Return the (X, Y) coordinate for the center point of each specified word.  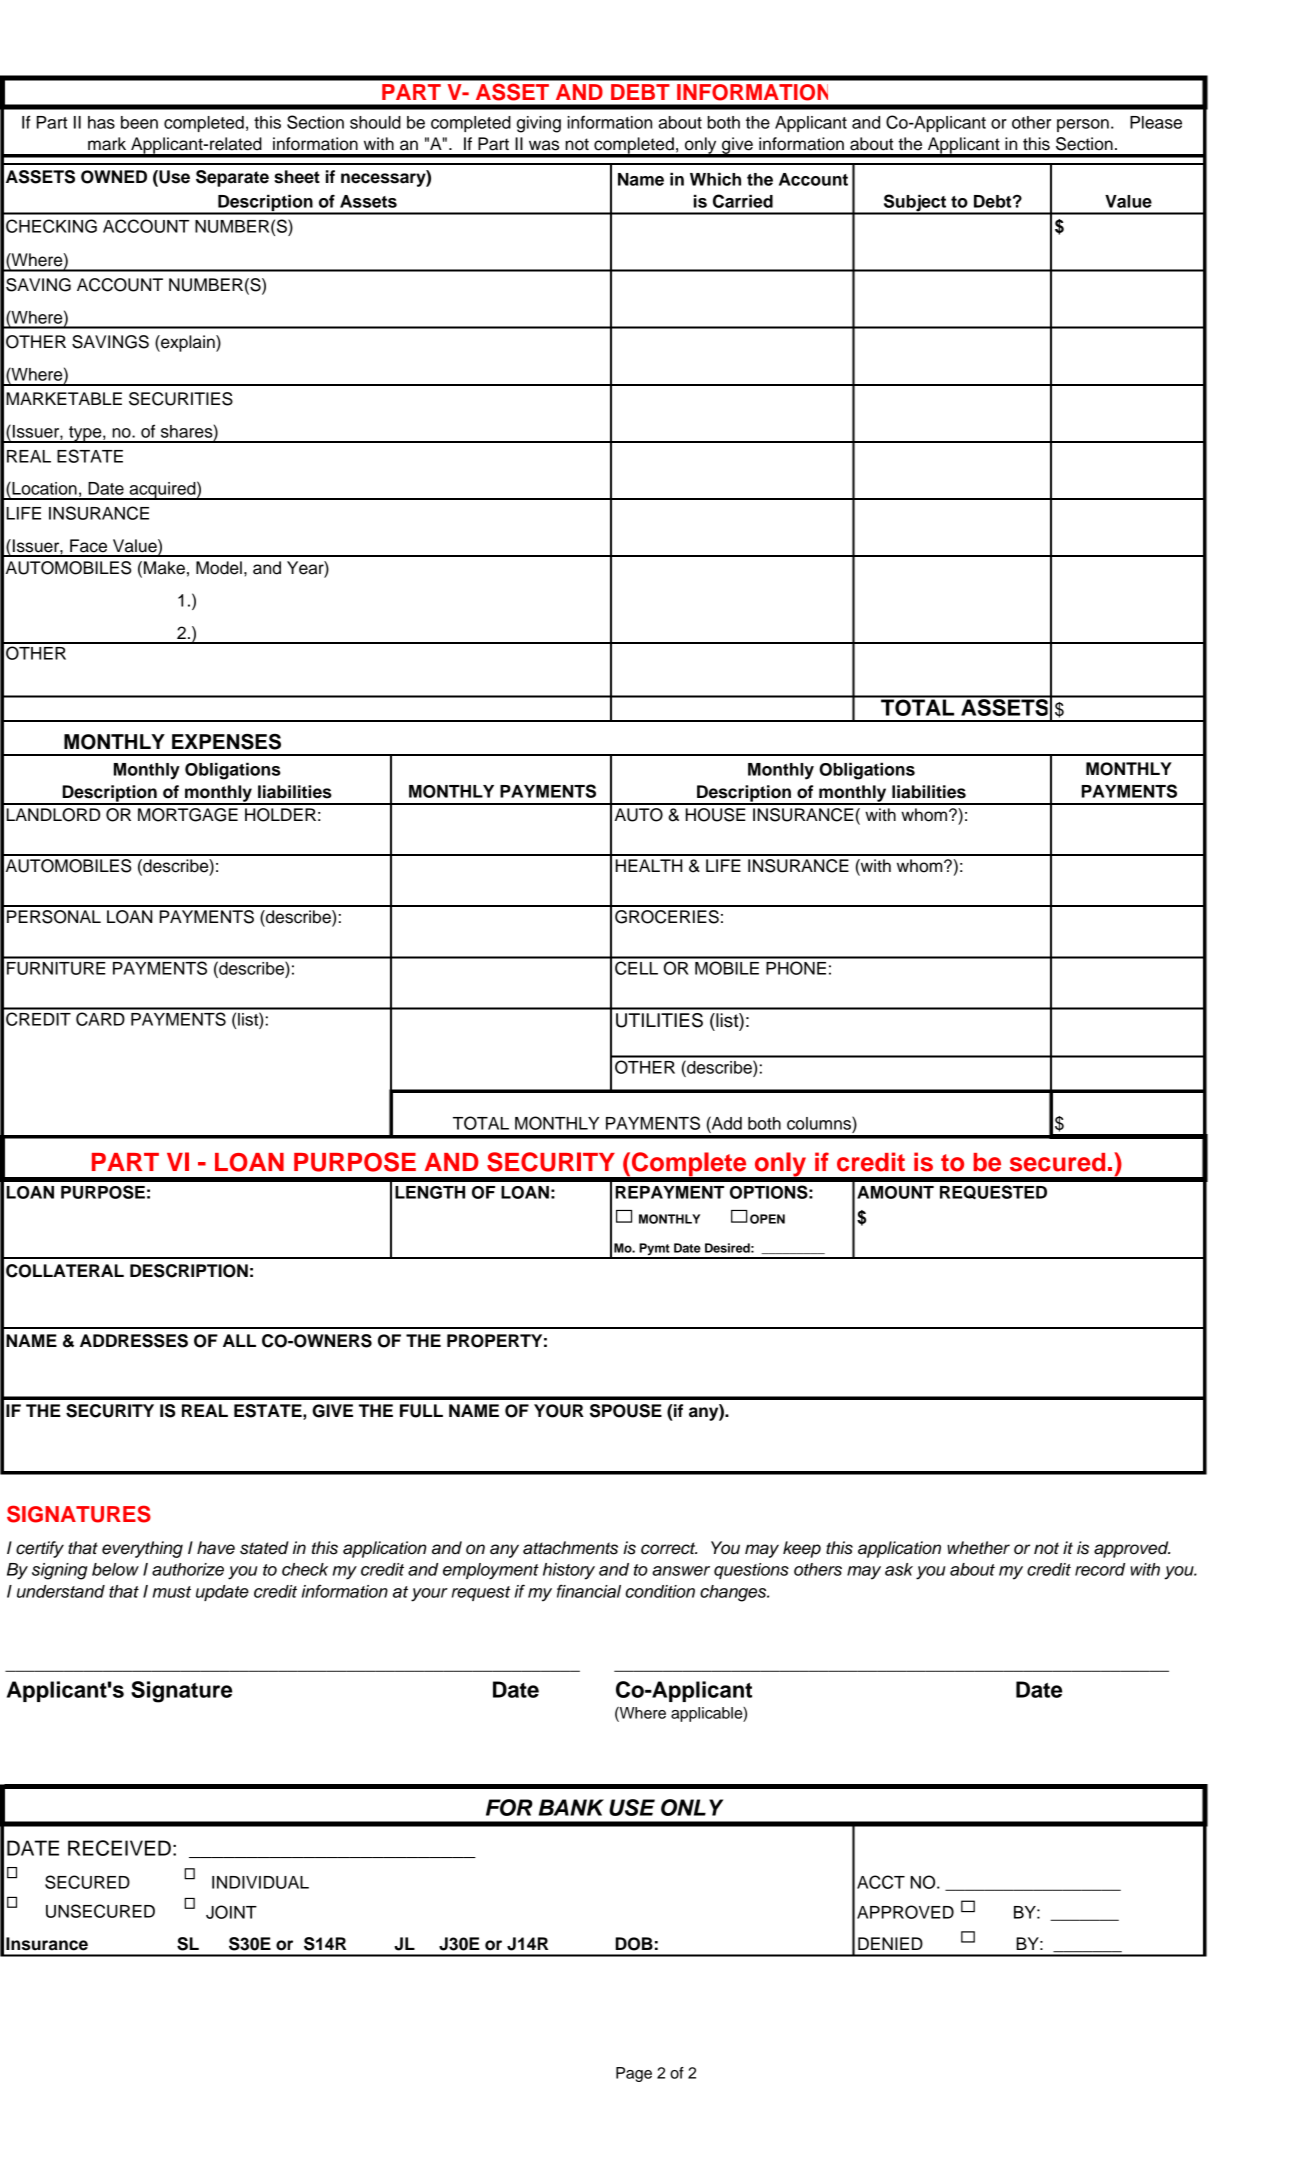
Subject (915, 204)
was (544, 145)
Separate (232, 178)
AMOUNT (895, 1192)
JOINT (231, 1912)
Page (634, 2074)
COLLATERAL (65, 1271)
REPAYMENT (669, 1192)
